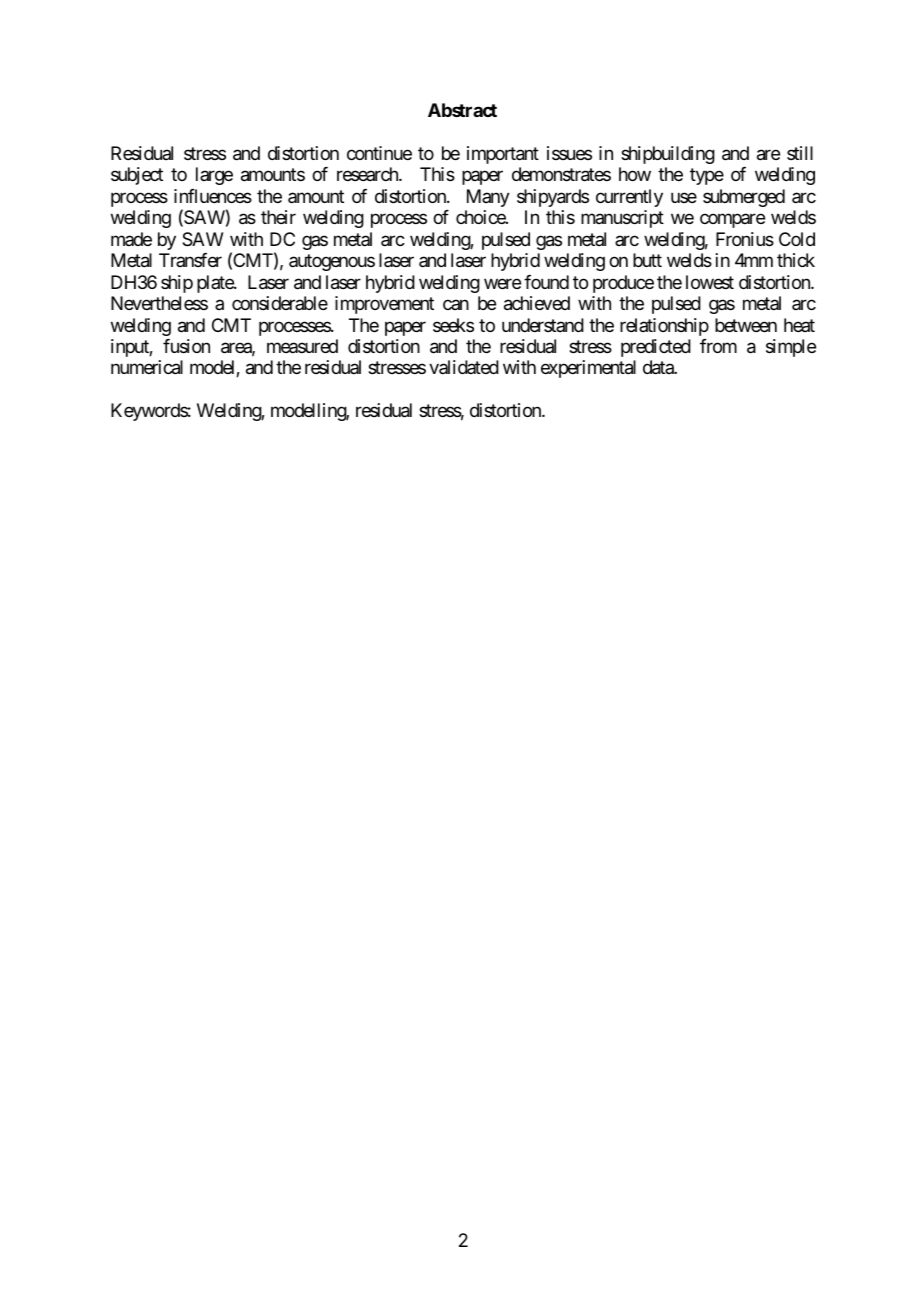 This image has width=924, height=1308. I want to click on made, so click(131, 239).
